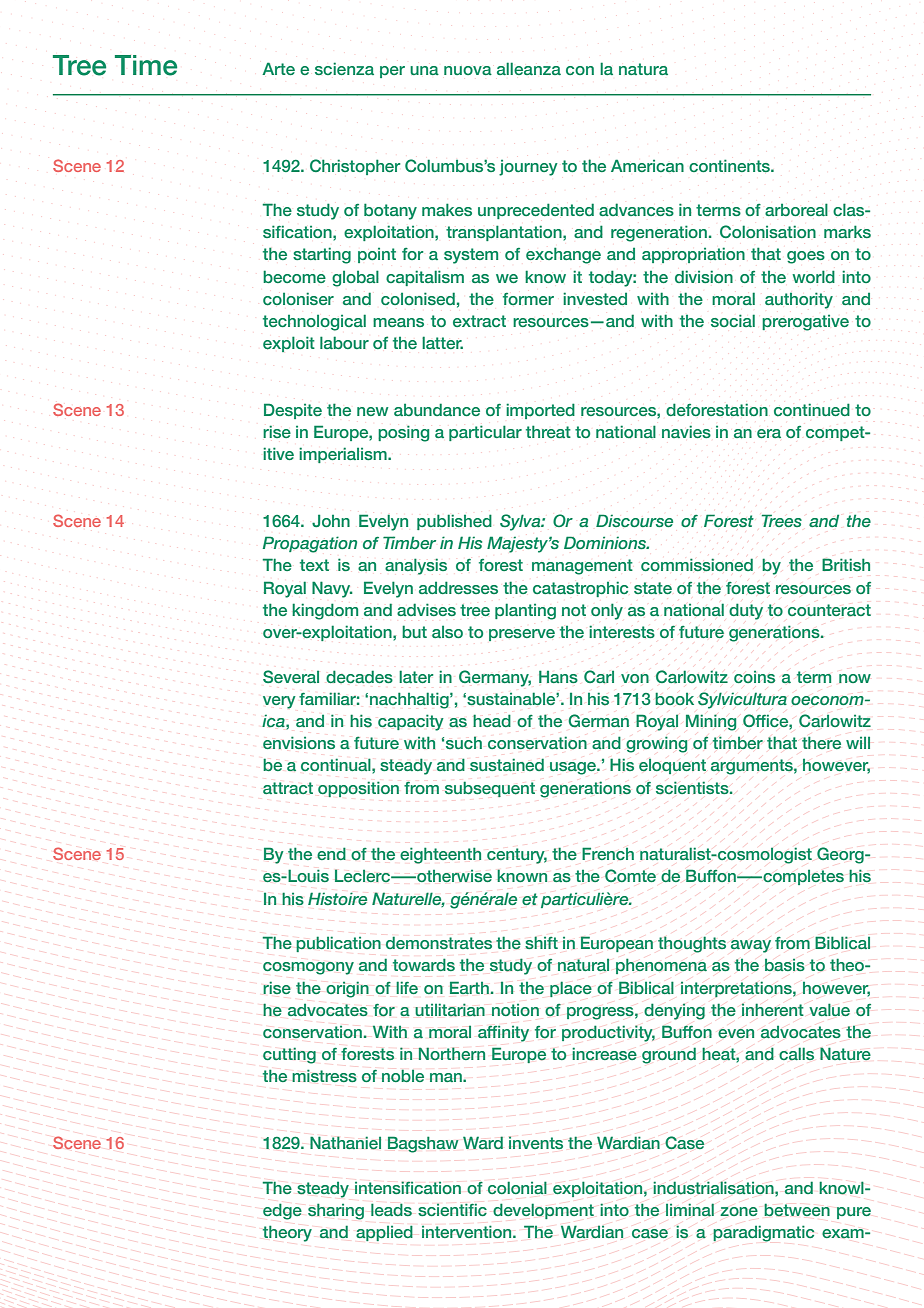 The height and width of the screenshot is (1308, 924). What do you see at coordinates (278, 68) in the screenshot?
I see `Arte` at bounding box center [278, 68].
